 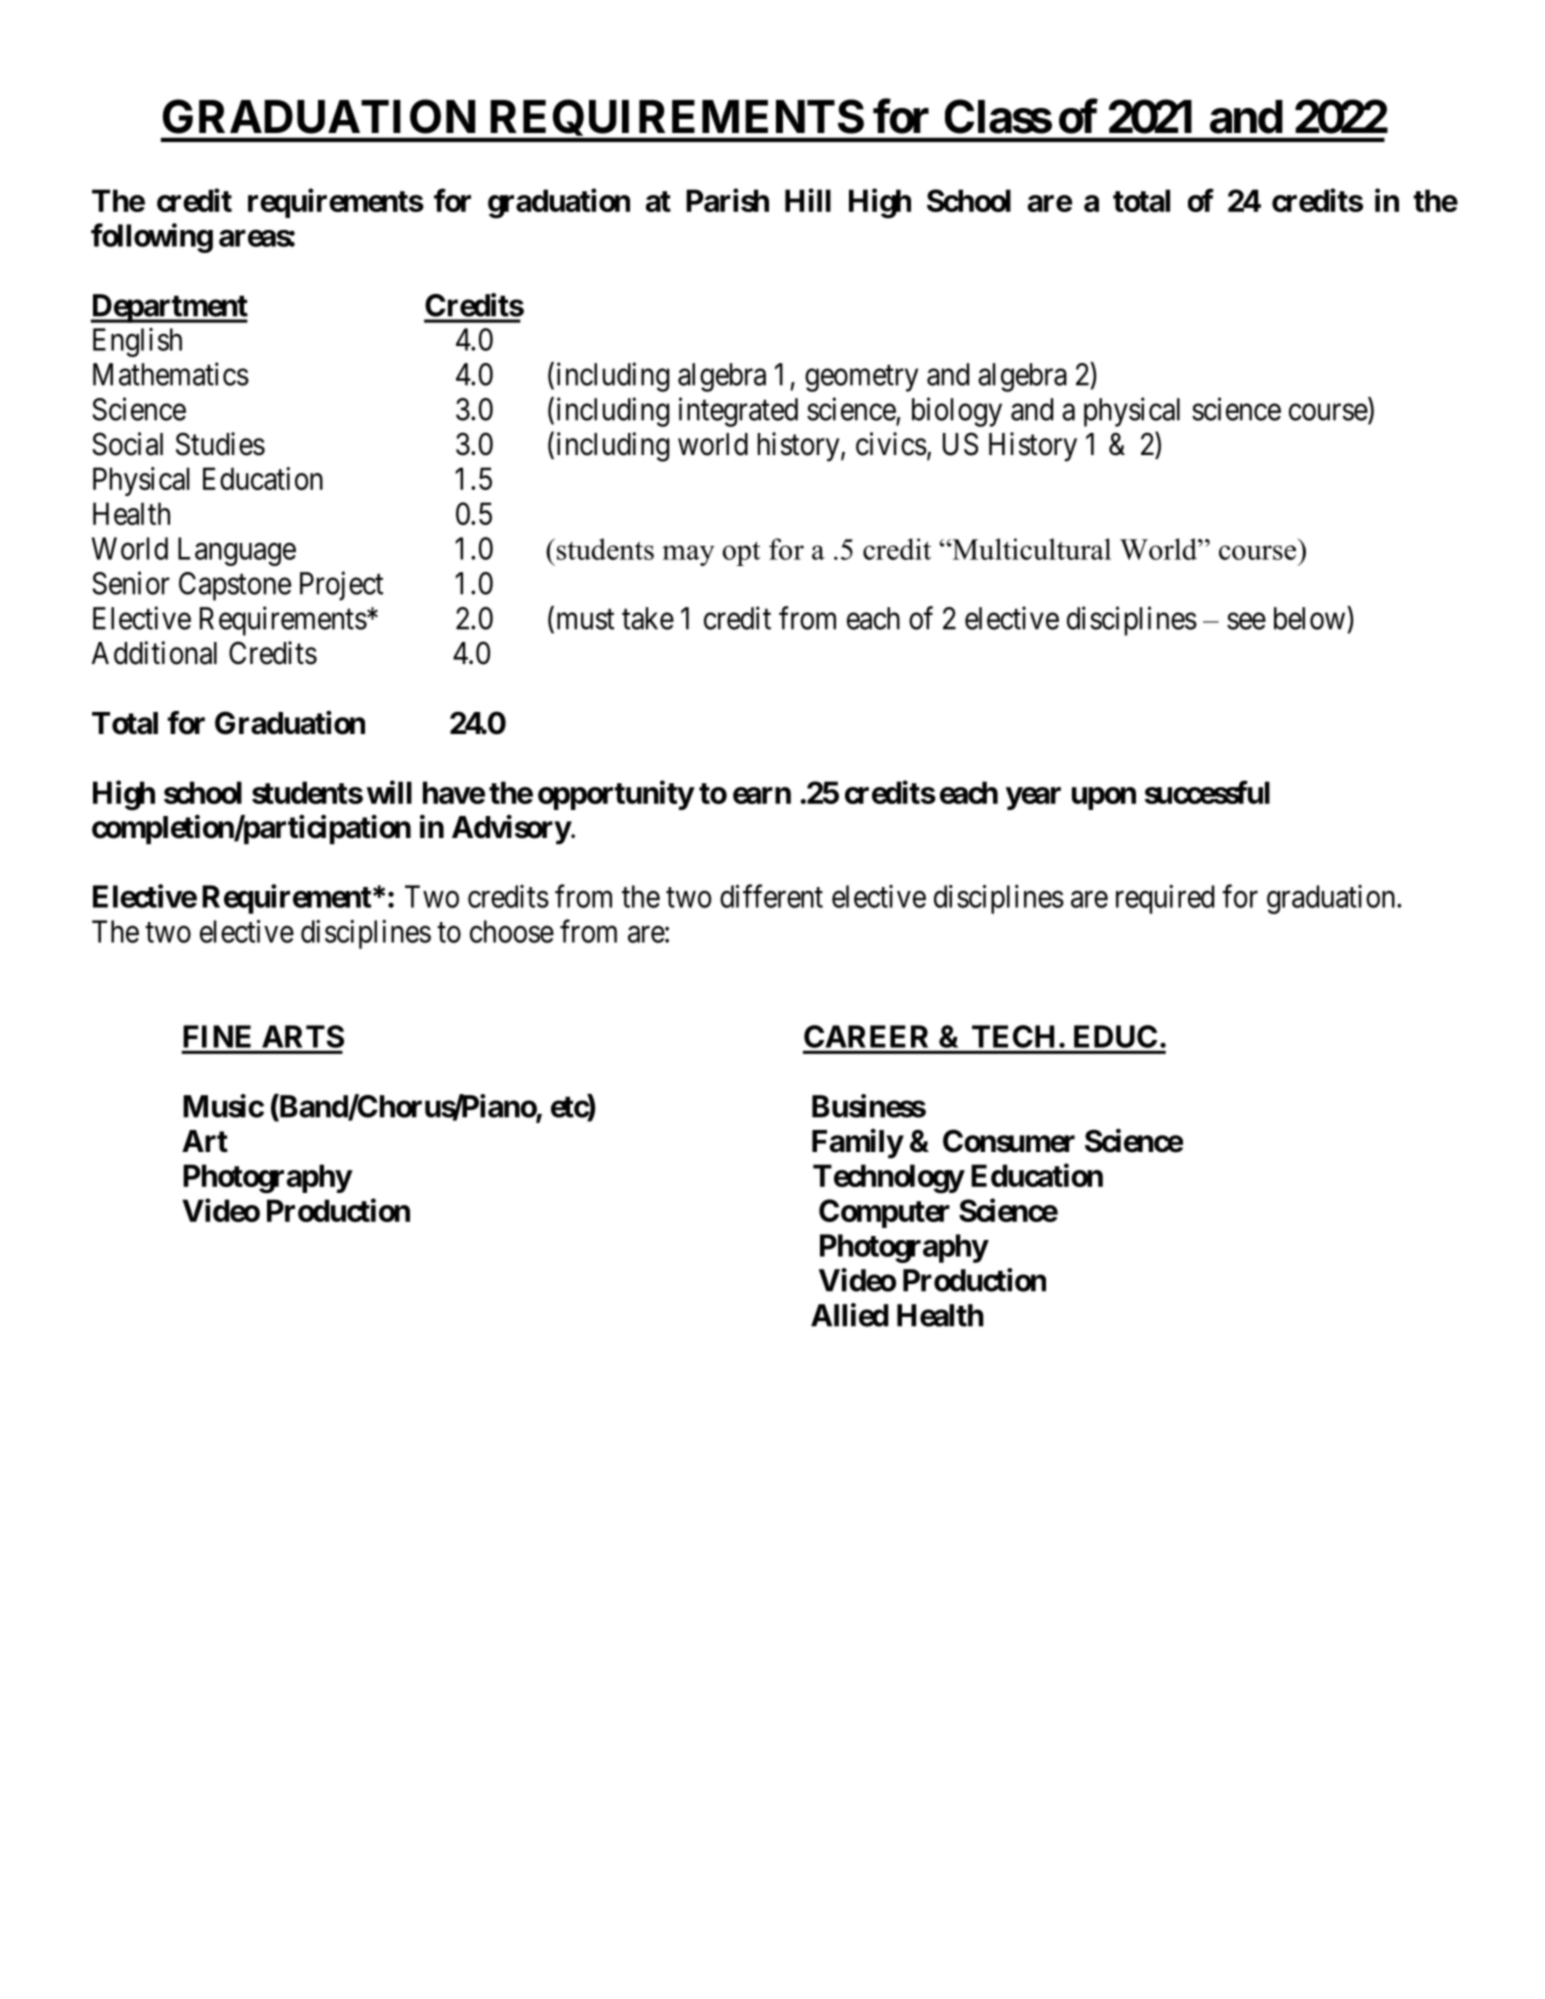 I want to click on earn, so click(x=762, y=795).
